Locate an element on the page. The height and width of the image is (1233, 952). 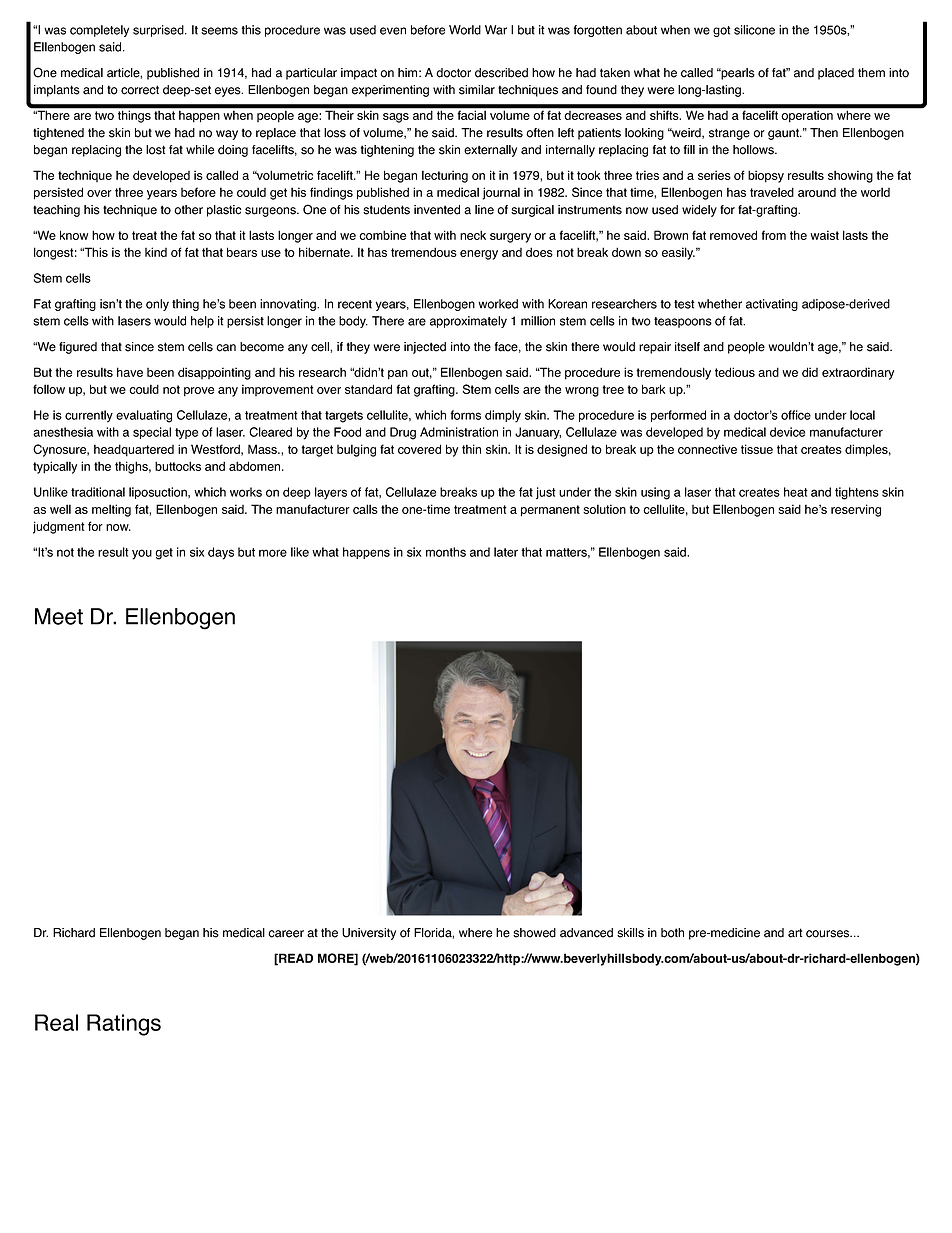
worked is located at coordinates (498, 304).
